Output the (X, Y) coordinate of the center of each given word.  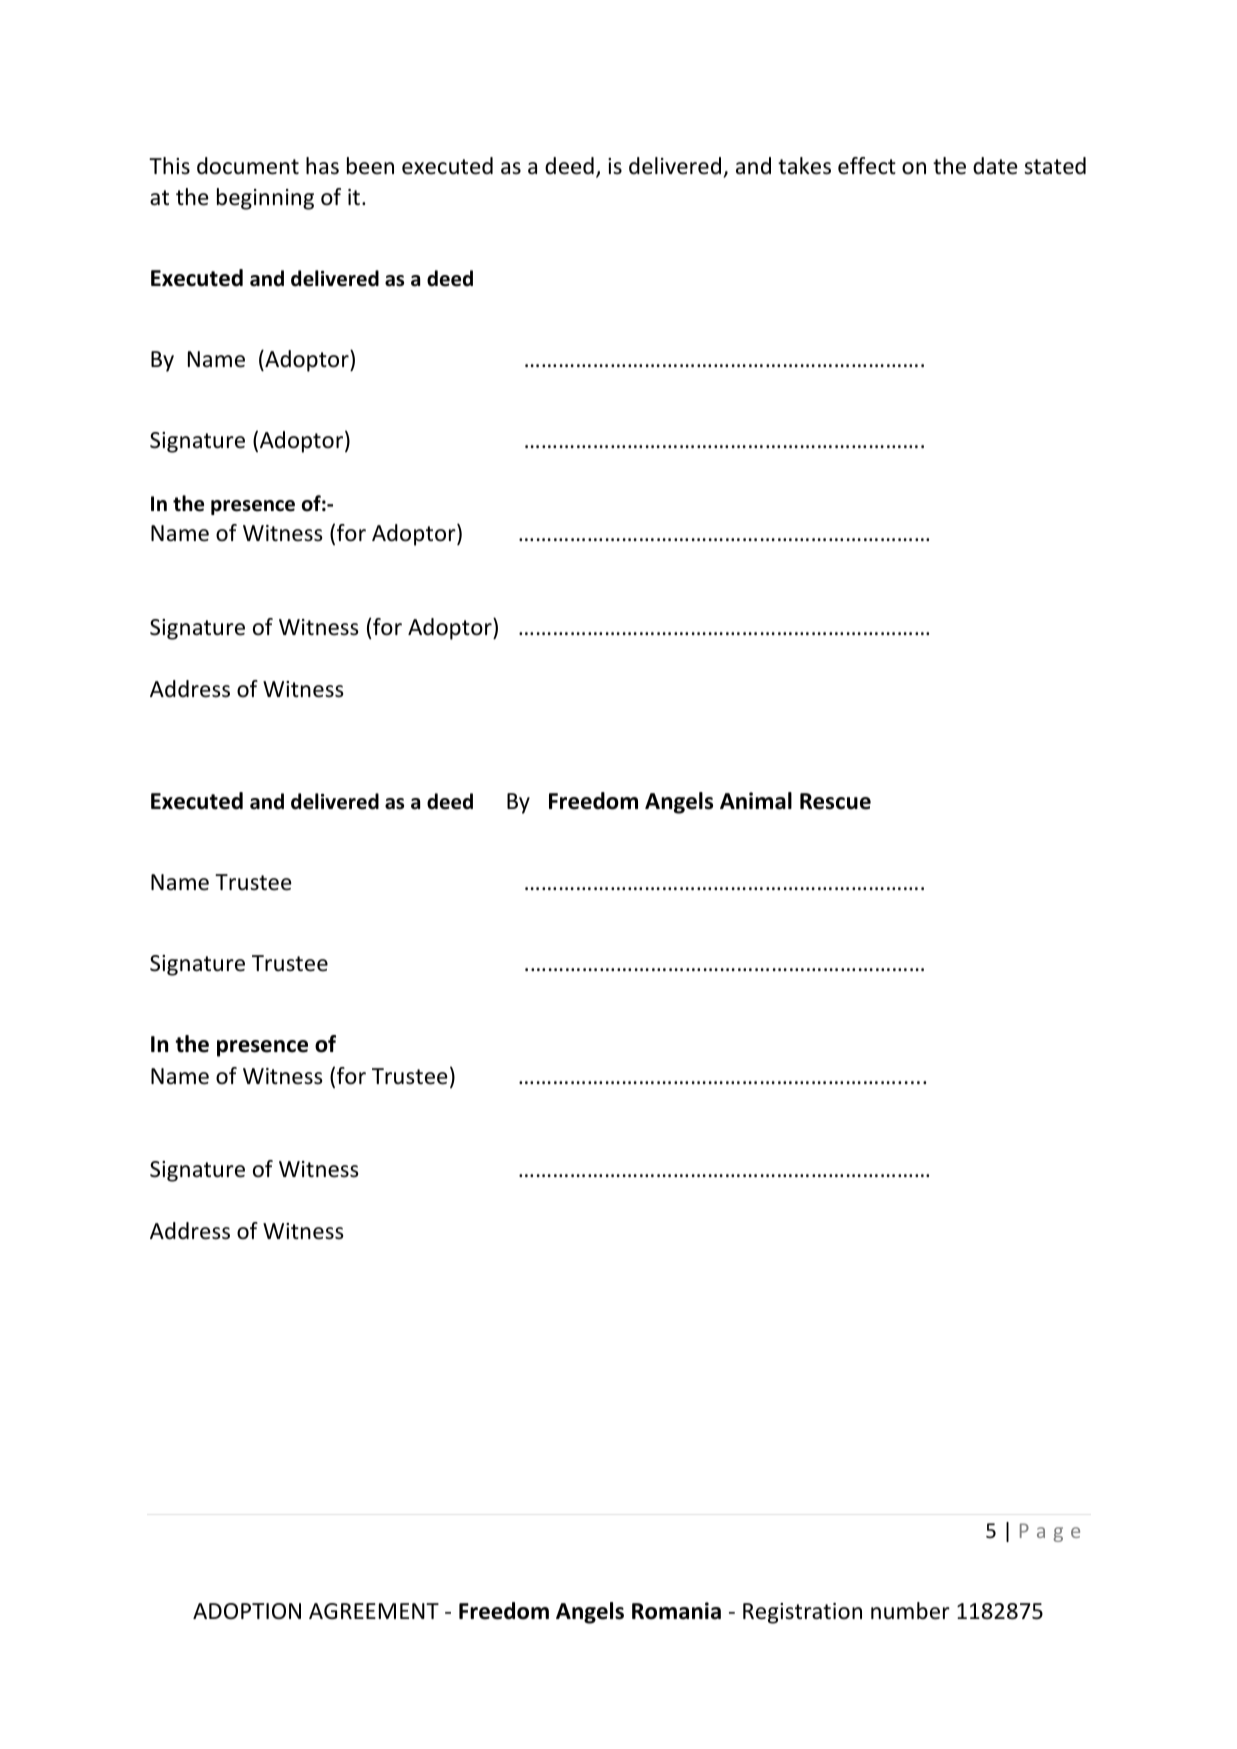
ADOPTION (247, 1611)
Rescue (835, 801)
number (910, 1611)
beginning (265, 199)
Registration (802, 1613)
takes (804, 166)
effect (867, 166)
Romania (676, 1611)
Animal (756, 801)
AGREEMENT (374, 1611)
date (995, 166)
